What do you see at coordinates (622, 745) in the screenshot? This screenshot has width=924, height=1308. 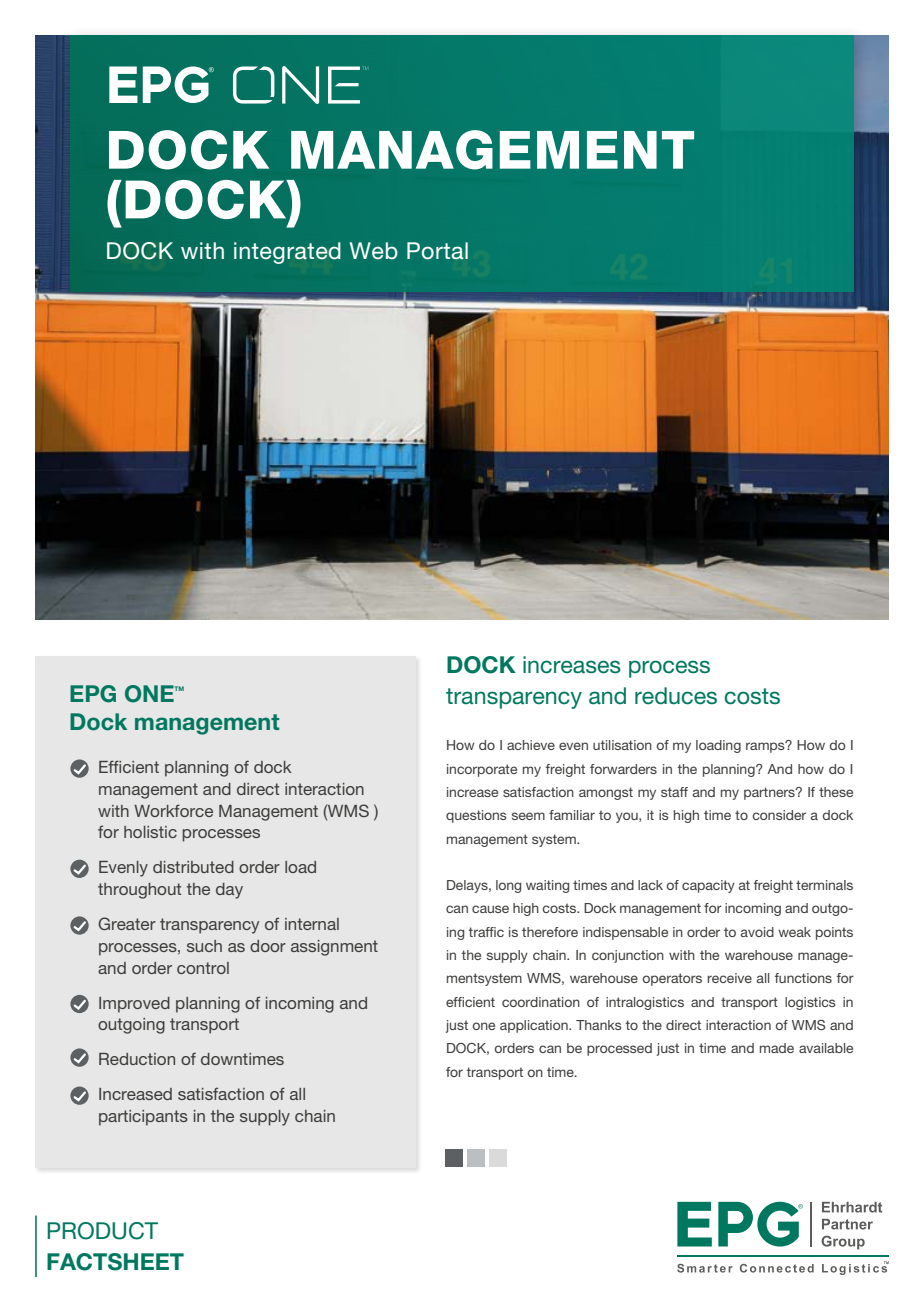 I see `utilisation` at bounding box center [622, 745].
